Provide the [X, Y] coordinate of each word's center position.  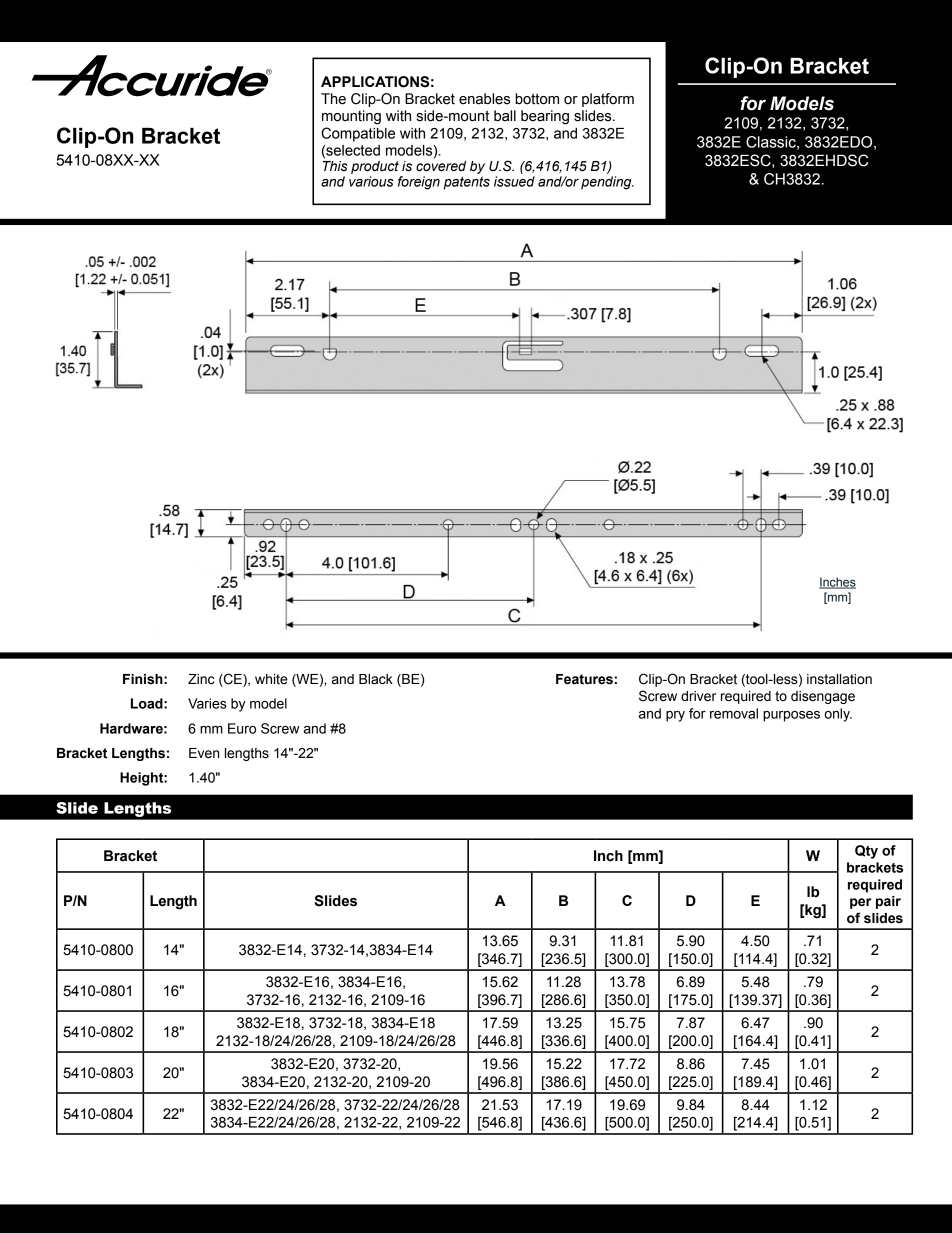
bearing [545, 117]
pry [675, 716]
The [333, 99]
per [860, 903]
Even [204, 753]
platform [608, 100]
